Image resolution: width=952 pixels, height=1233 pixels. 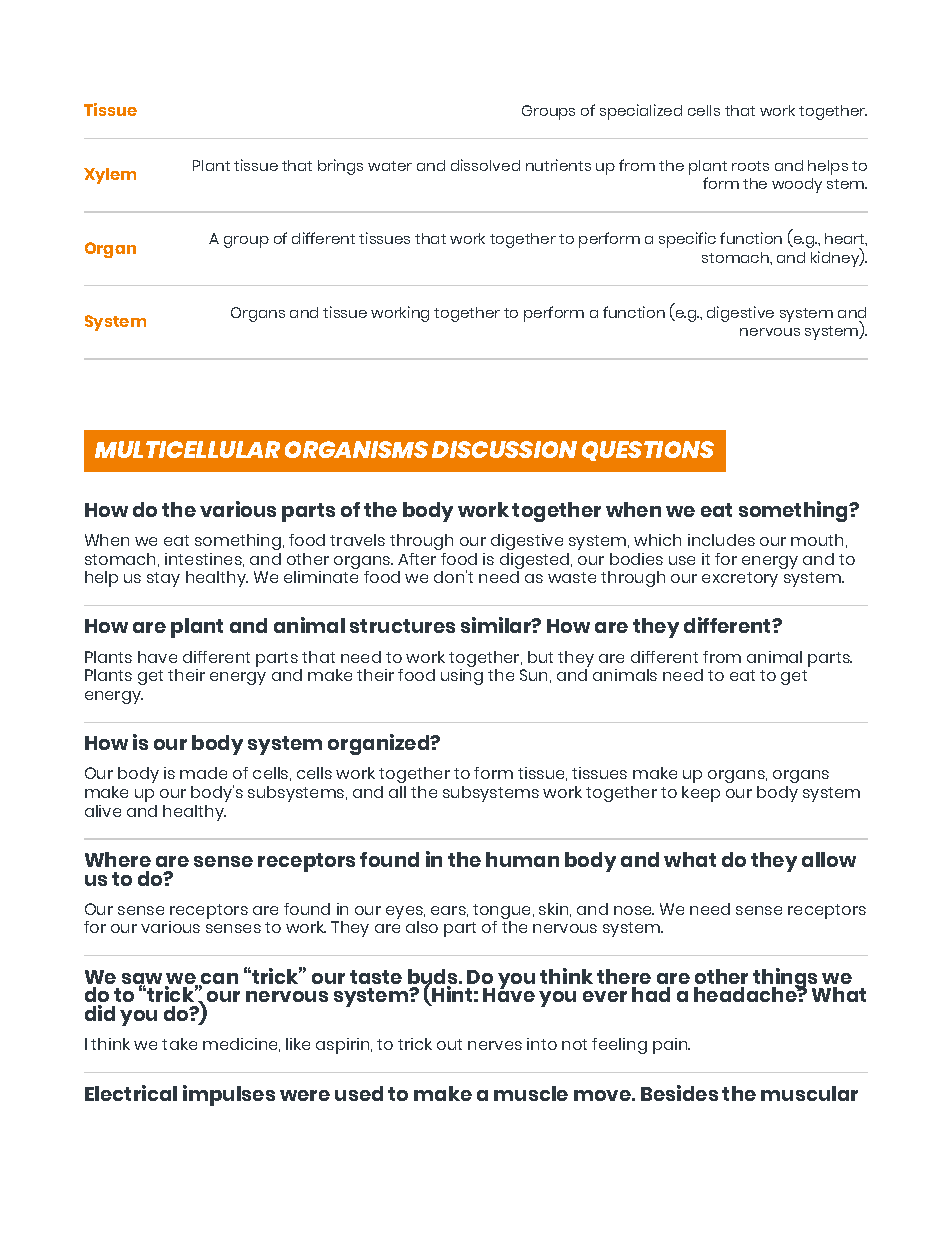 I want to click on structures, so click(x=402, y=626).
